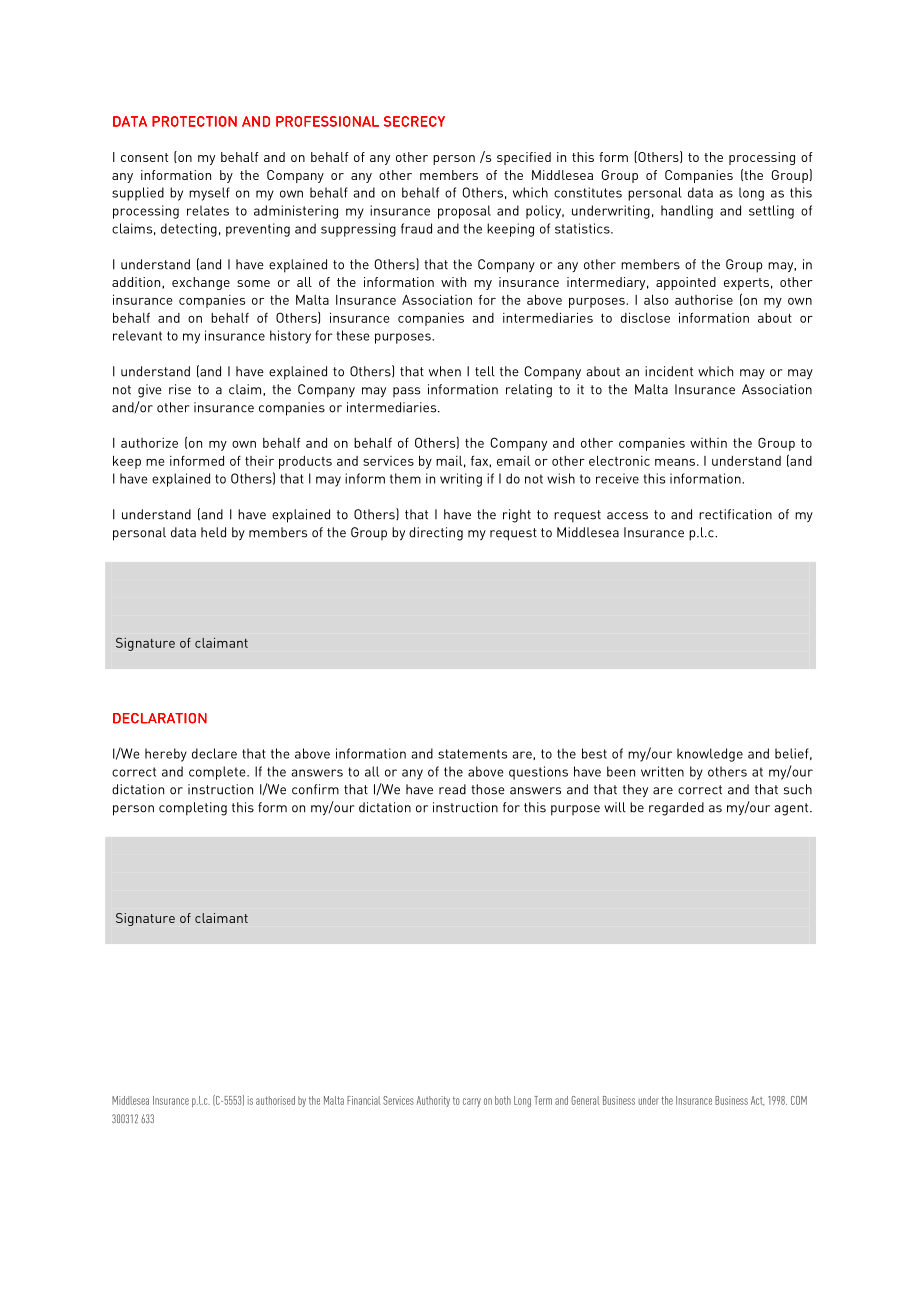 This screenshot has height=1308, width=924. What do you see at coordinates (464, 212) in the screenshot?
I see `proposal` at bounding box center [464, 212].
